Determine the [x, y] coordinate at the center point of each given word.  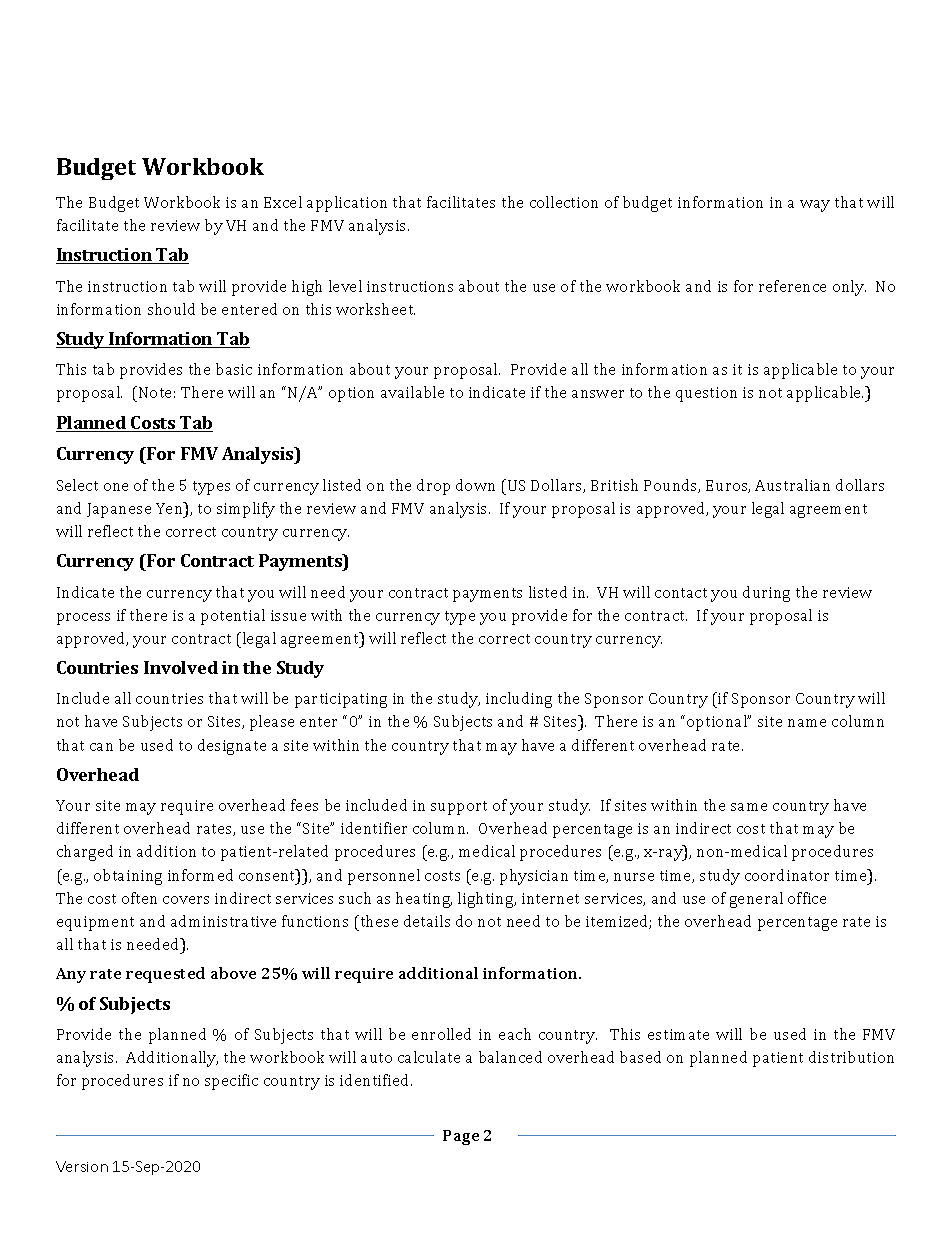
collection [564, 202]
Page [461, 1137]
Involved [181, 667]
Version [82, 1166]
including [519, 700]
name [807, 723]
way [815, 206]
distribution [851, 1057]
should [171, 309]
